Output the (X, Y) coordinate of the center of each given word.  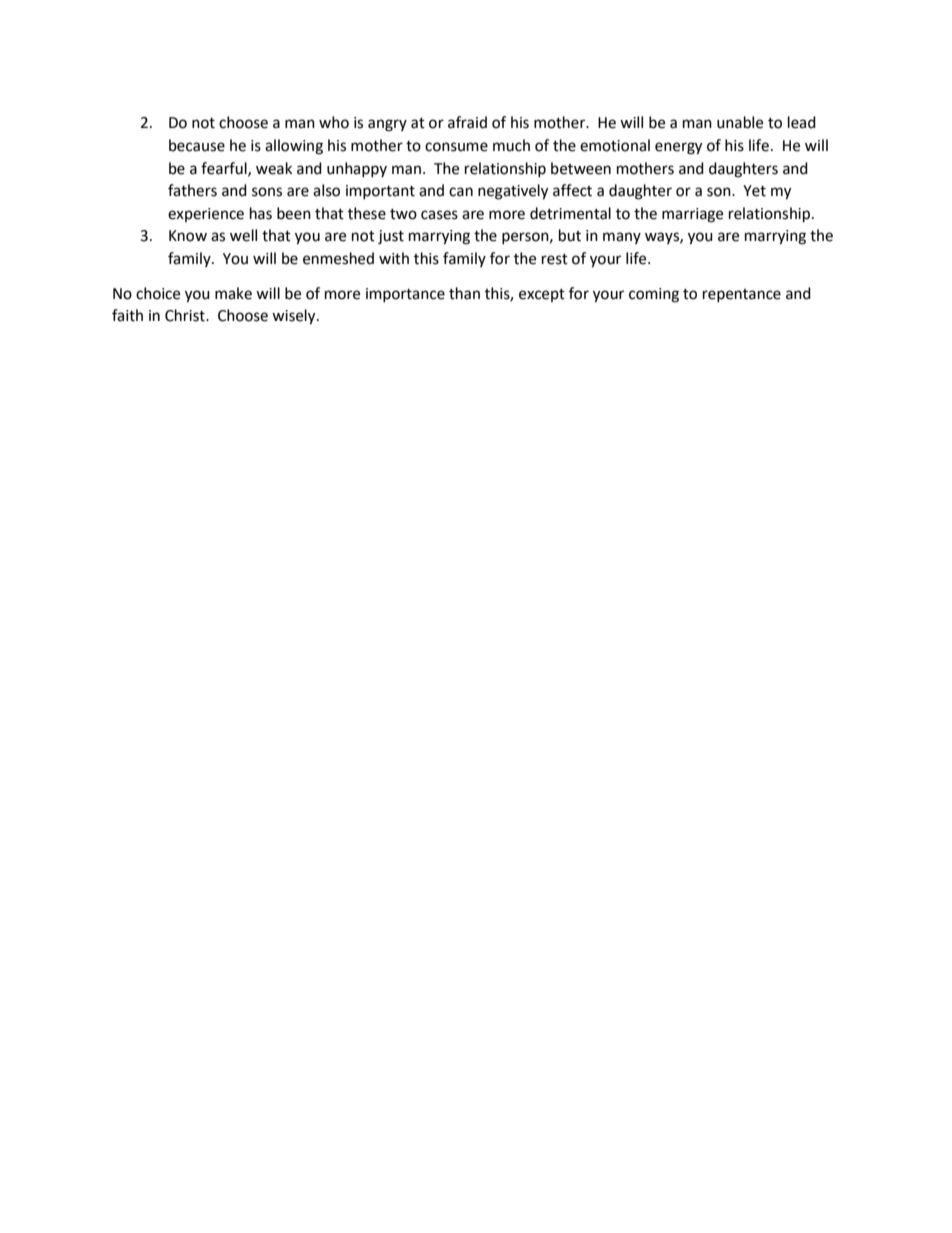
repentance (742, 295)
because (197, 145)
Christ (186, 315)
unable (740, 122)
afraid (467, 122)
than (464, 293)
